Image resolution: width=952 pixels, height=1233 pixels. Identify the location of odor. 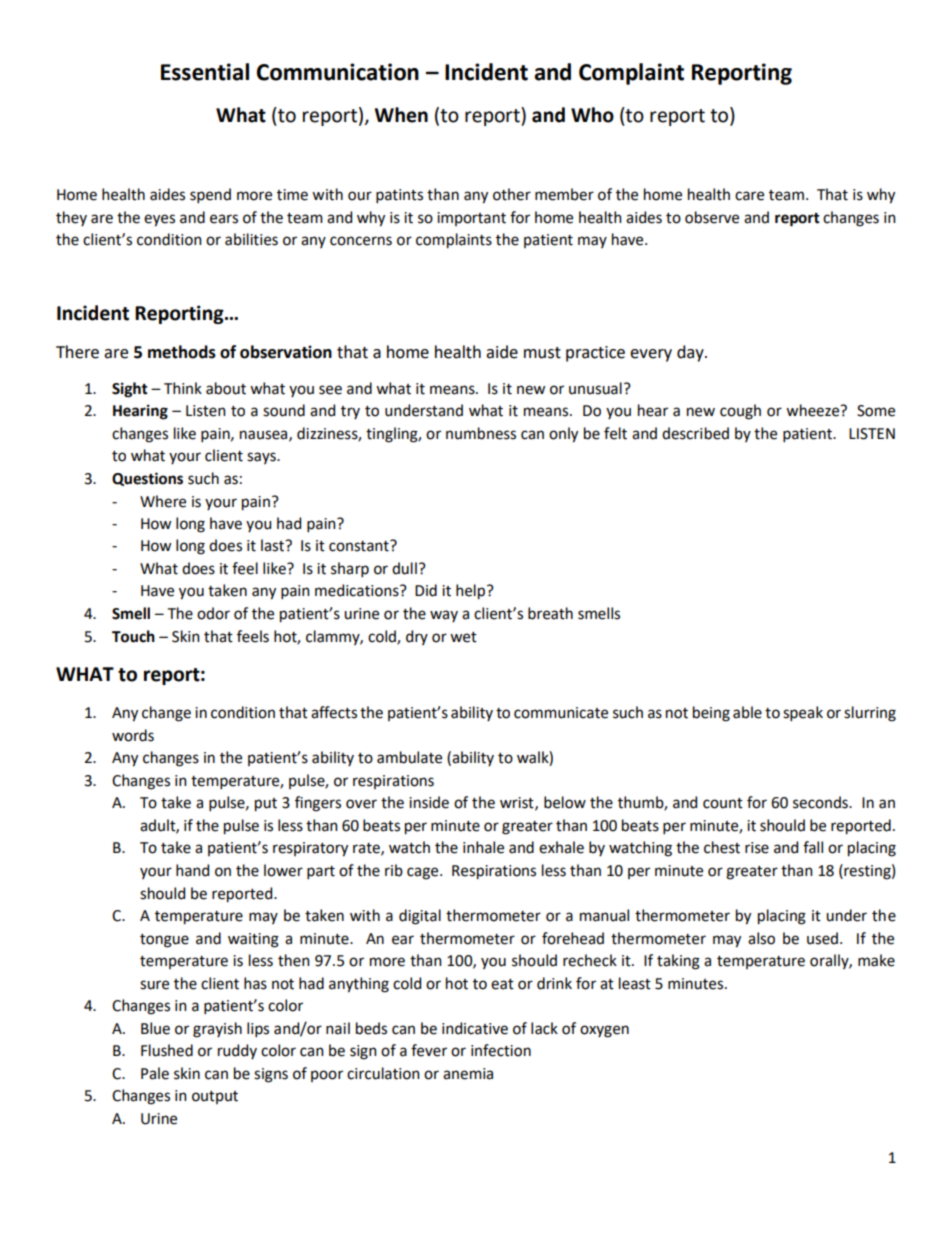
(213, 613).
